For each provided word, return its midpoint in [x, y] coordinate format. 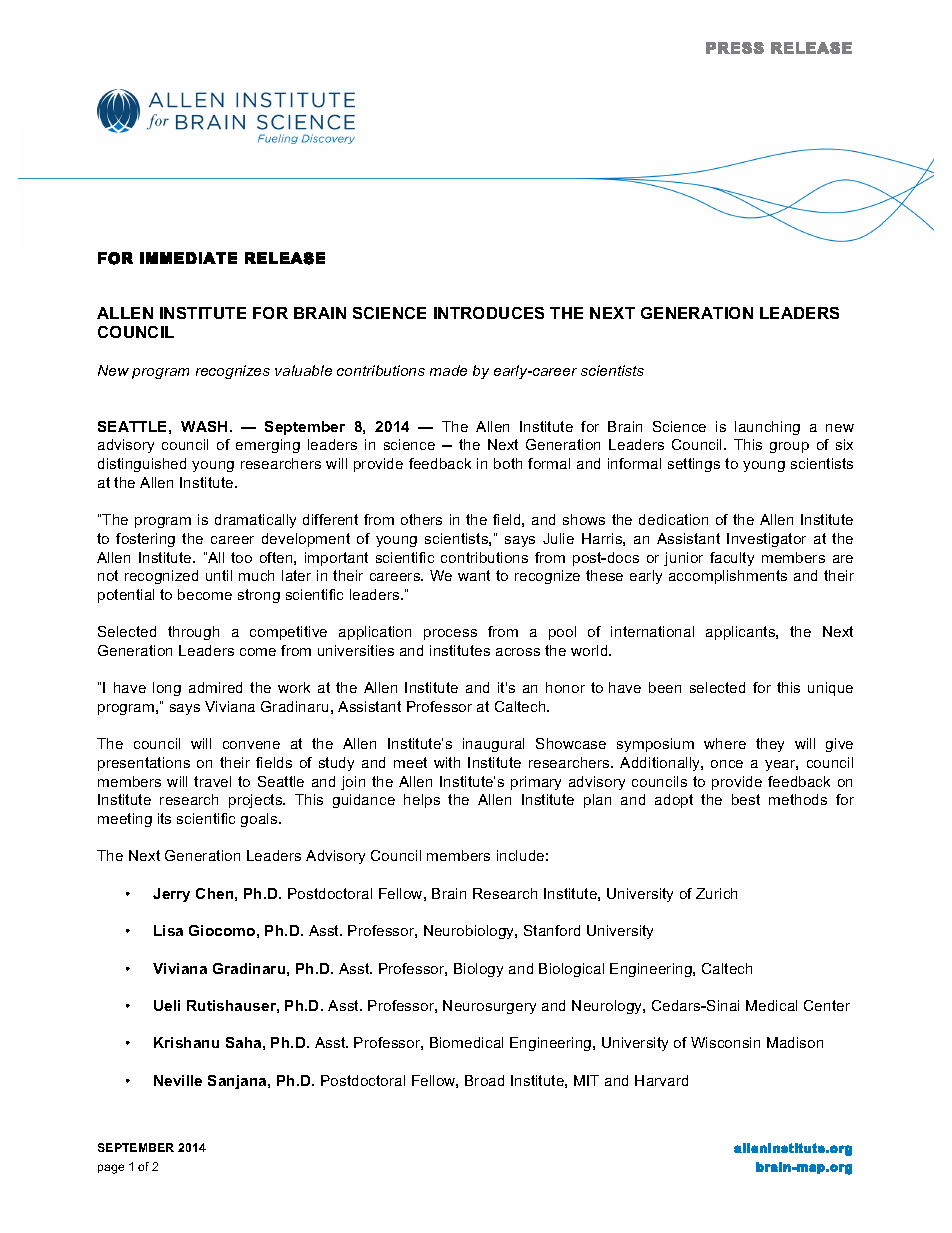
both [508, 463]
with [447, 762]
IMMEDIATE [188, 258]
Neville [178, 1080]
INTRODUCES [489, 313]
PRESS [735, 48]
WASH [204, 426]
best [746, 799]
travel [212, 781]
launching [767, 428]
